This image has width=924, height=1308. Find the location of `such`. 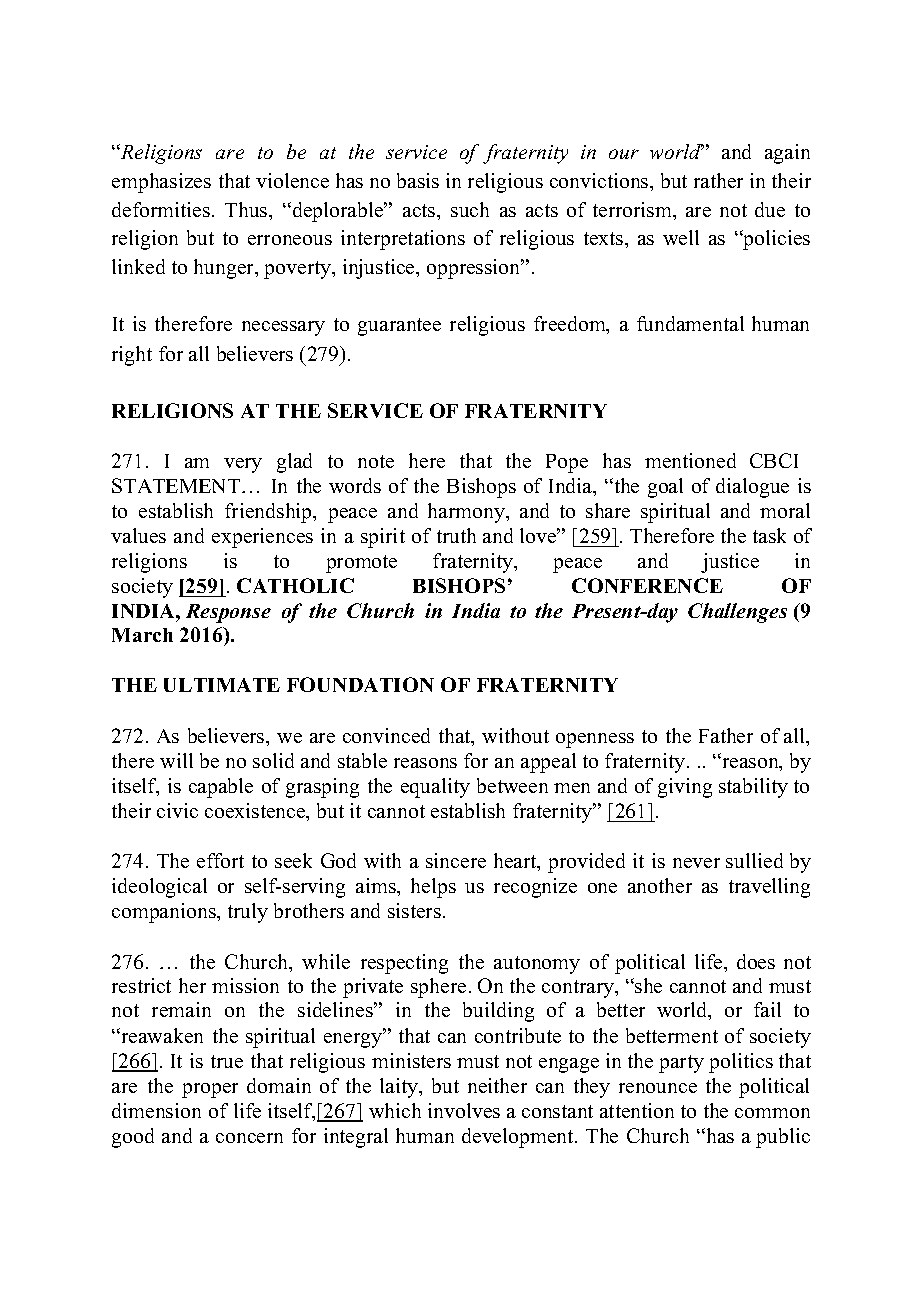

such is located at coordinates (470, 209).
